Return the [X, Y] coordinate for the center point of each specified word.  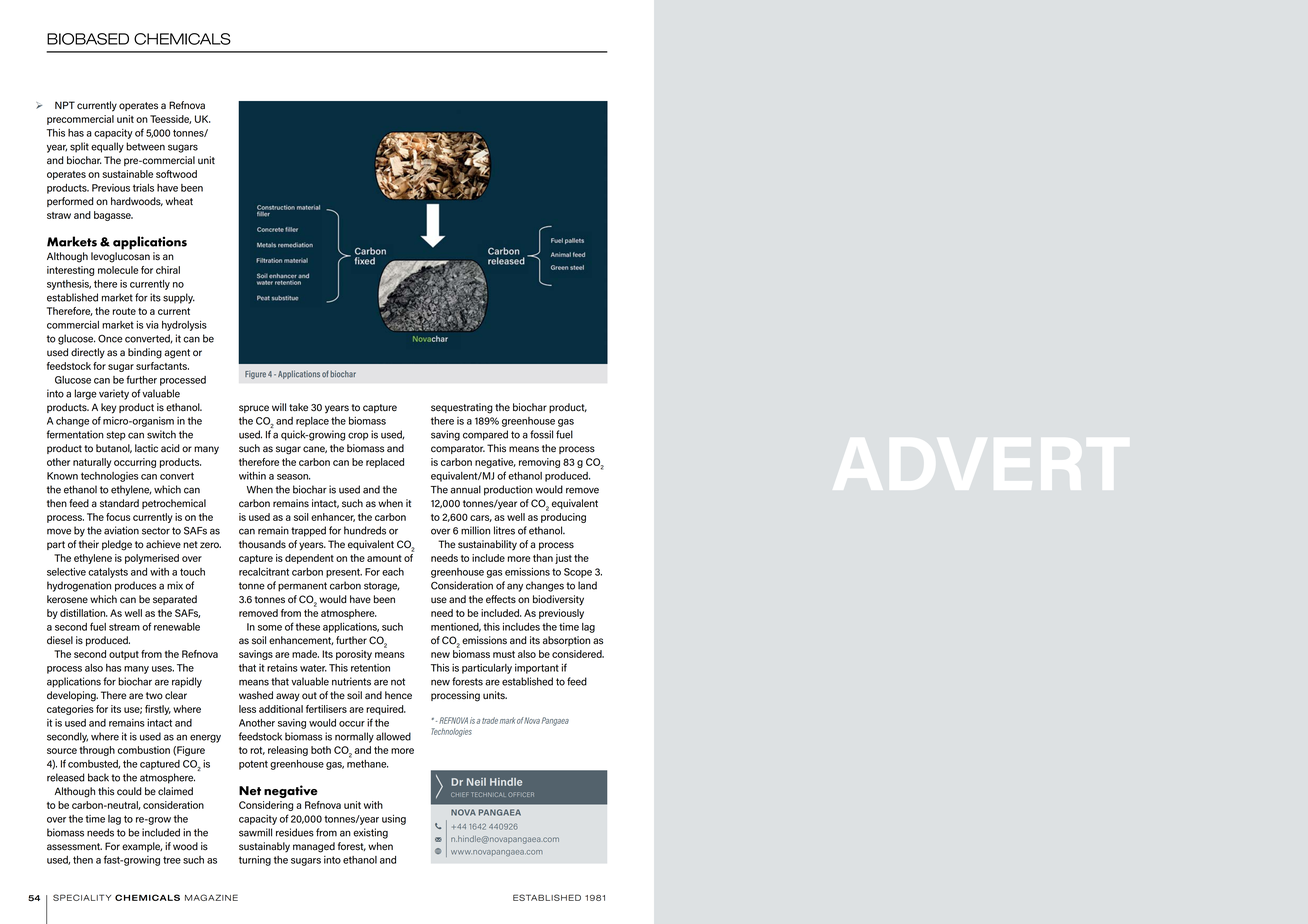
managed [314, 847]
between [145, 146]
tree [172, 860]
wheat [179, 201]
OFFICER [521, 794]
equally [107, 147]
